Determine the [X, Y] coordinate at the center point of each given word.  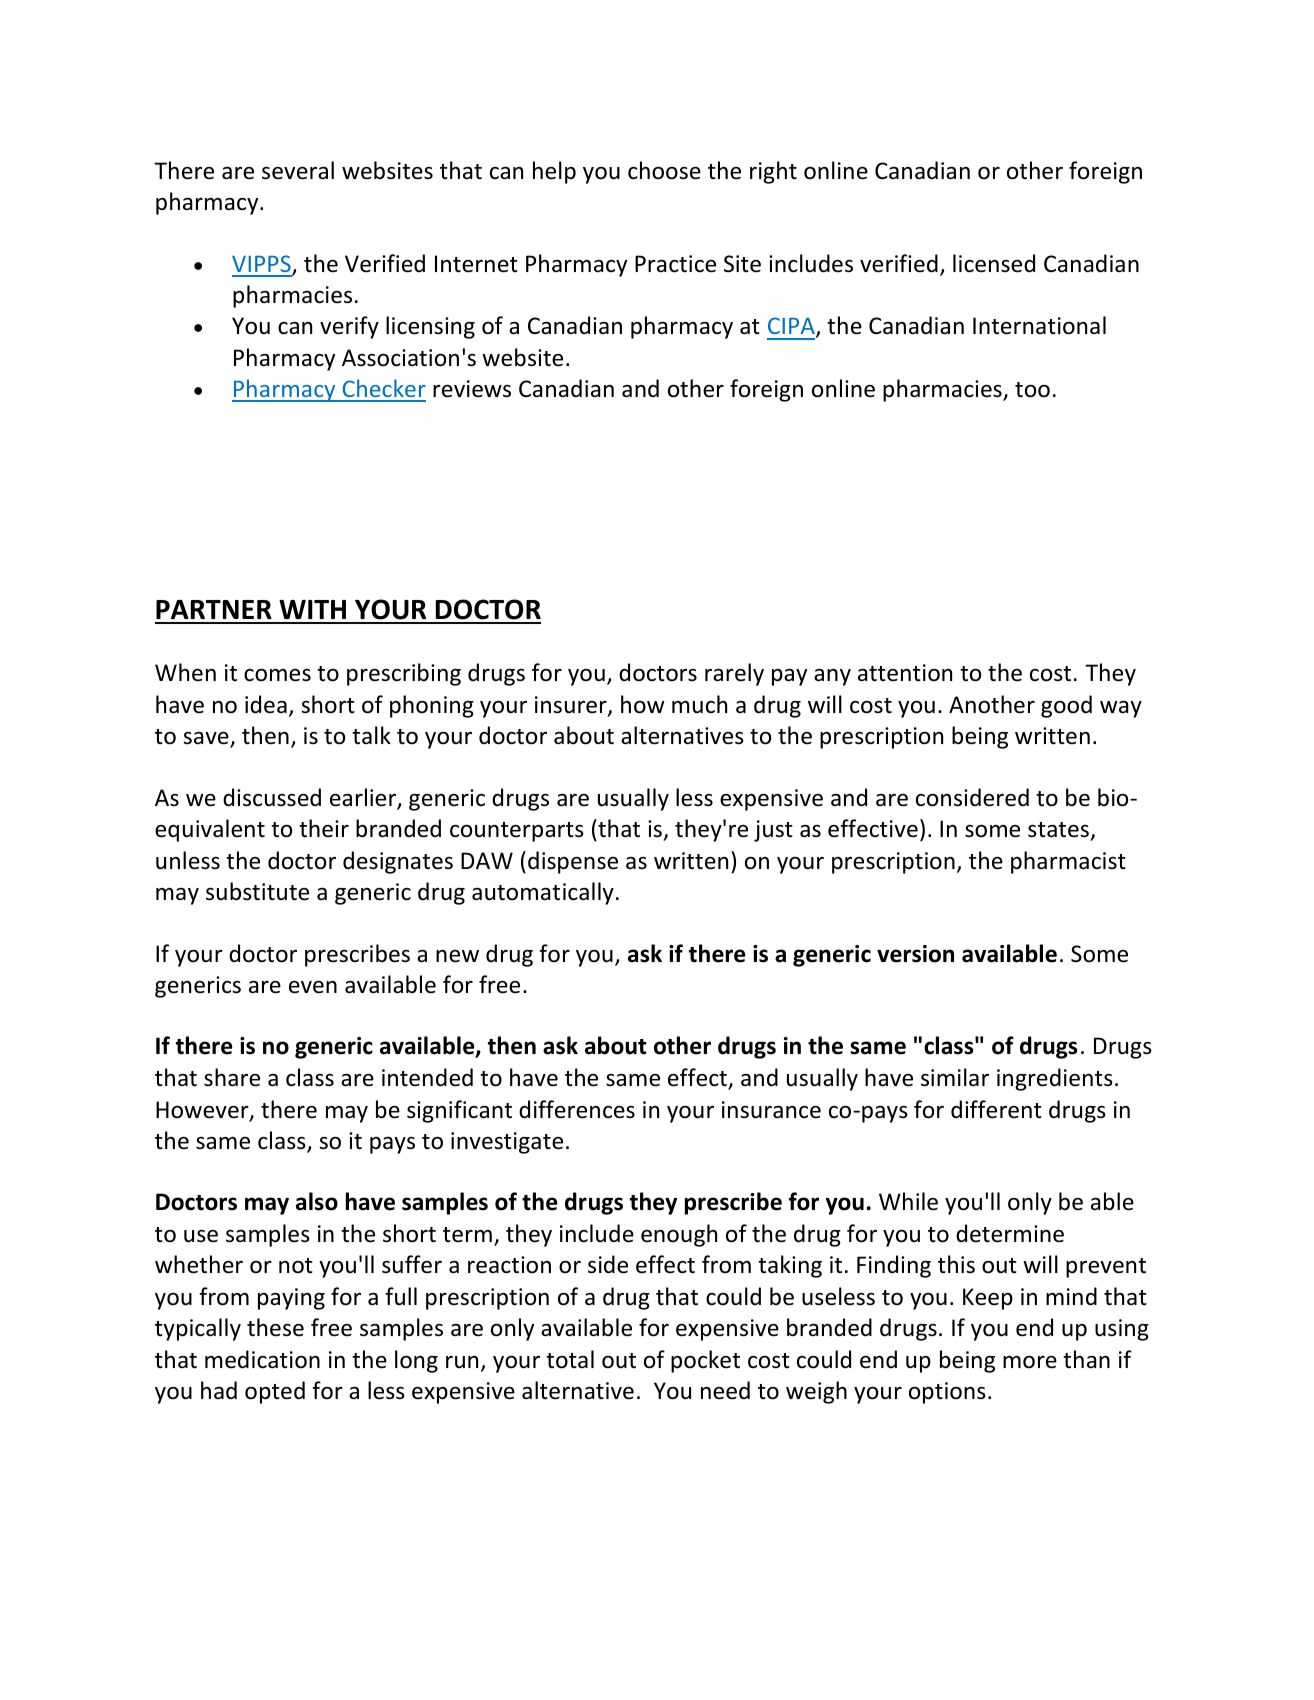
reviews [472, 389]
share [232, 1077]
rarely [734, 674]
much [699, 704]
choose [664, 170]
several [298, 170]
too [1032, 390]
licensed [994, 263]
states [1058, 830]
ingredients [1055, 1079]
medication [262, 1359]
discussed [272, 797]
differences [577, 1109]
